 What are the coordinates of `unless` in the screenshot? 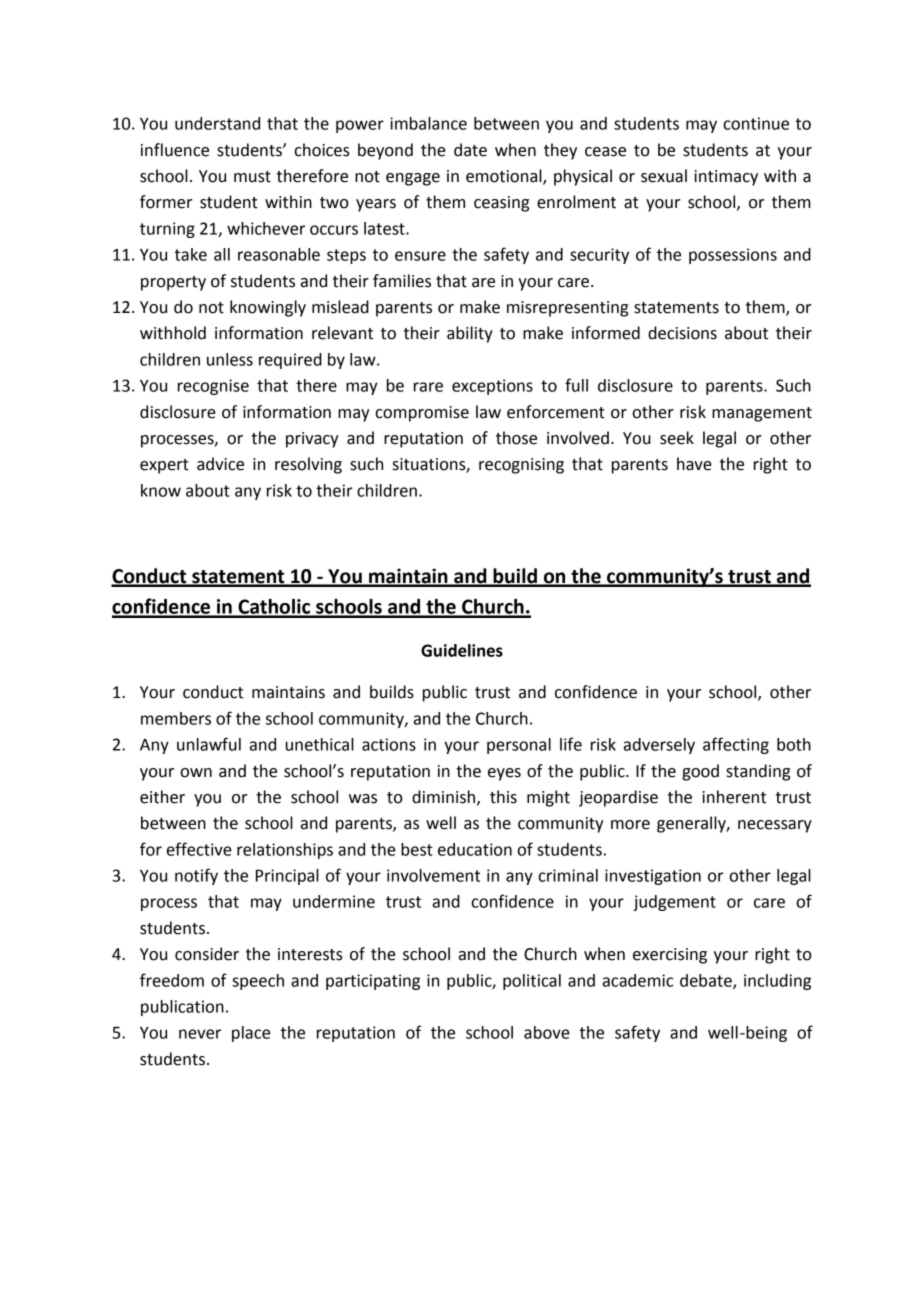 It's located at (230, 359).
